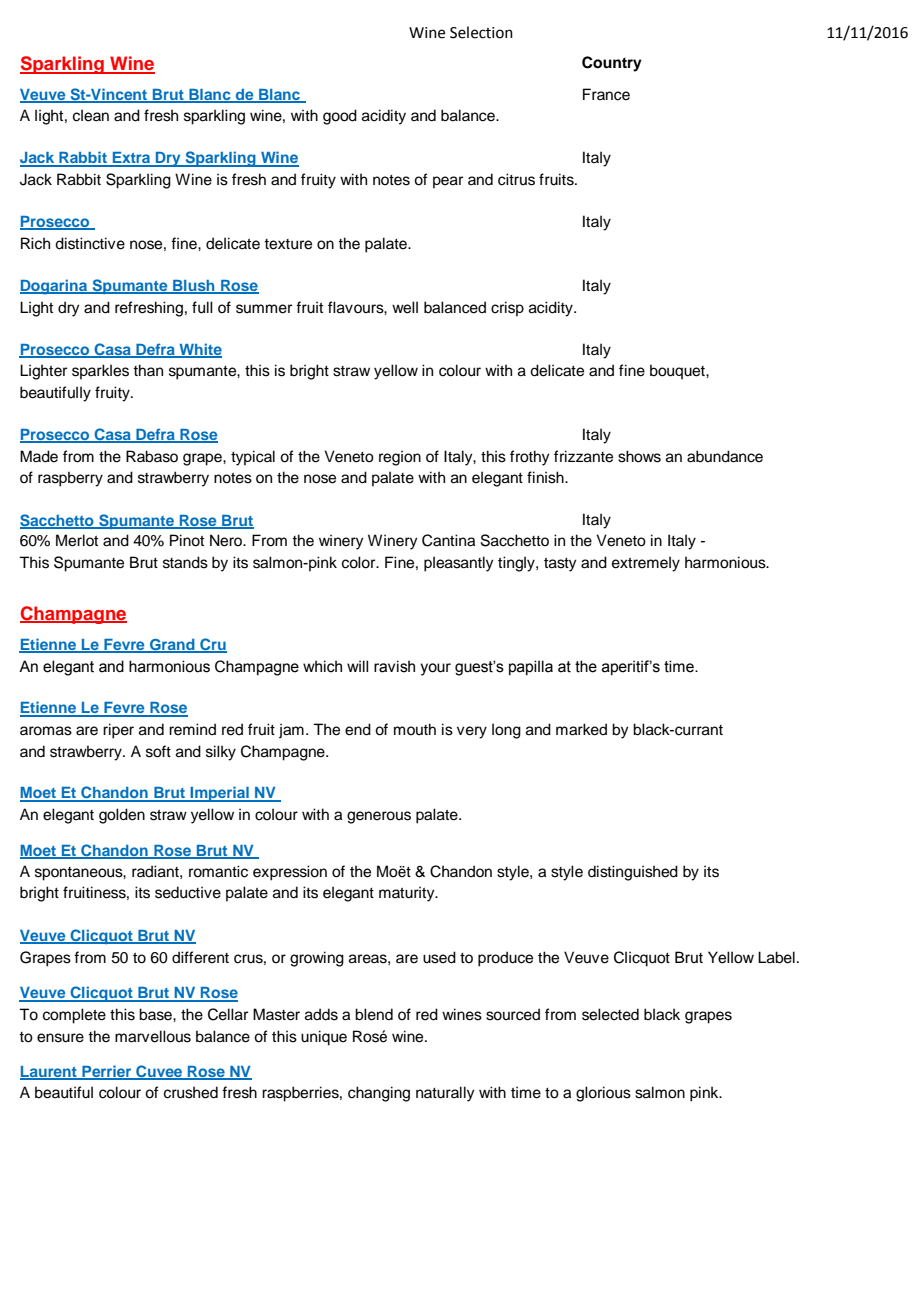 This screenshot has width=924, height=1308. I want to click on Selection, so click(481, 32).
